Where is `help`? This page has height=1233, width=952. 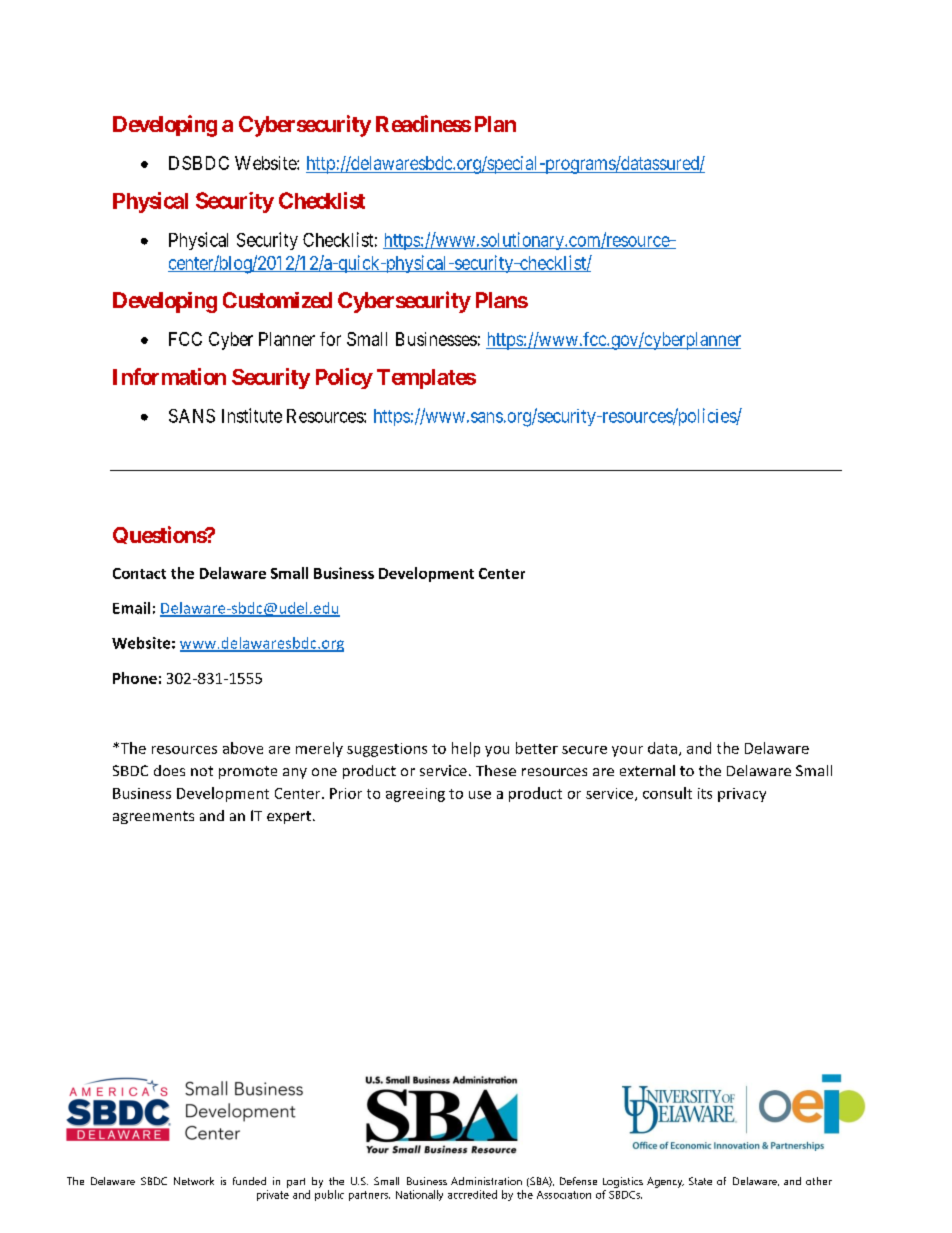
help is located at coordinates (466, 749).
